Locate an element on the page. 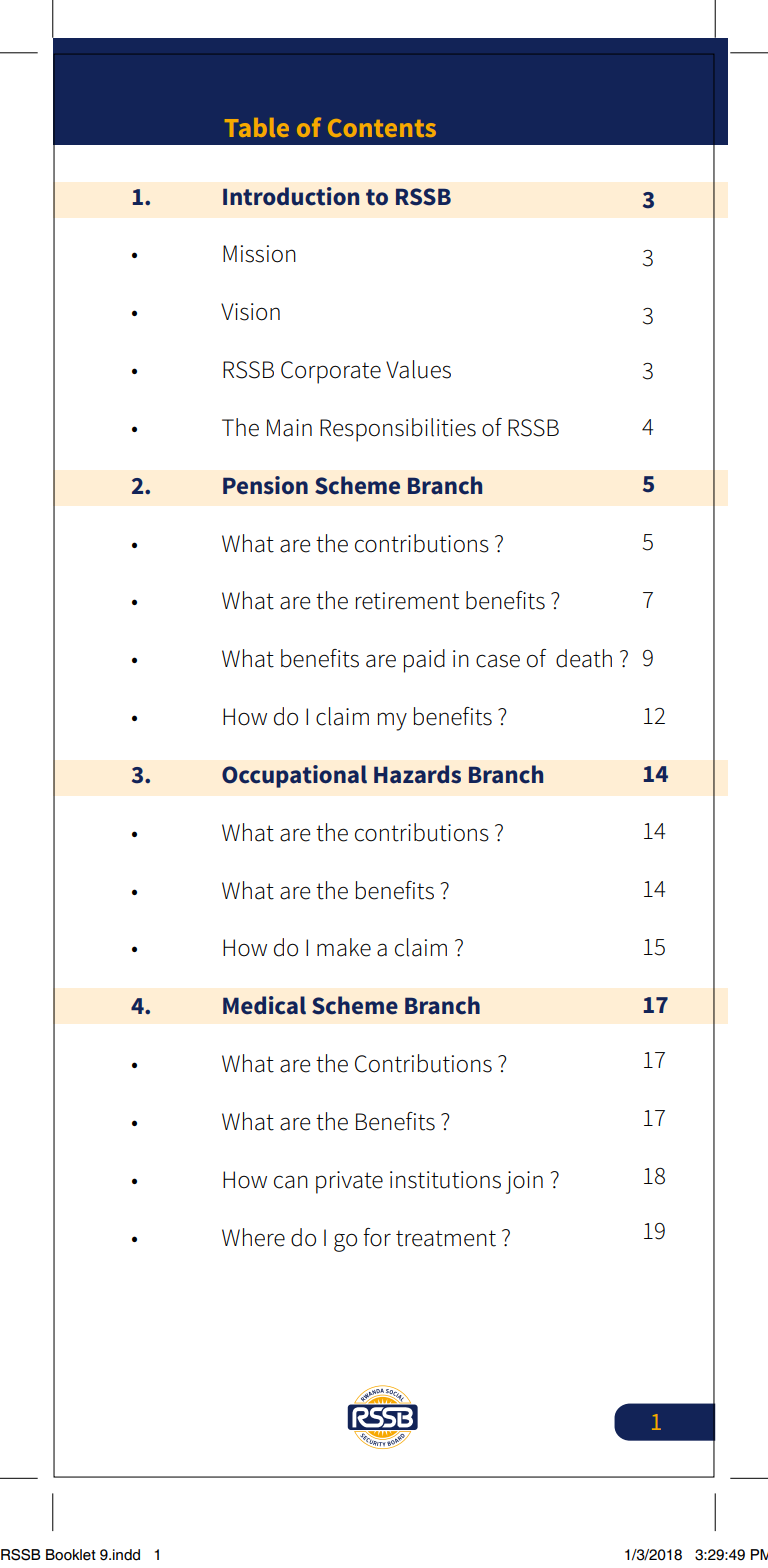 This document has height=1568, width=768. Introduction is located at coordinates (291, 196).
